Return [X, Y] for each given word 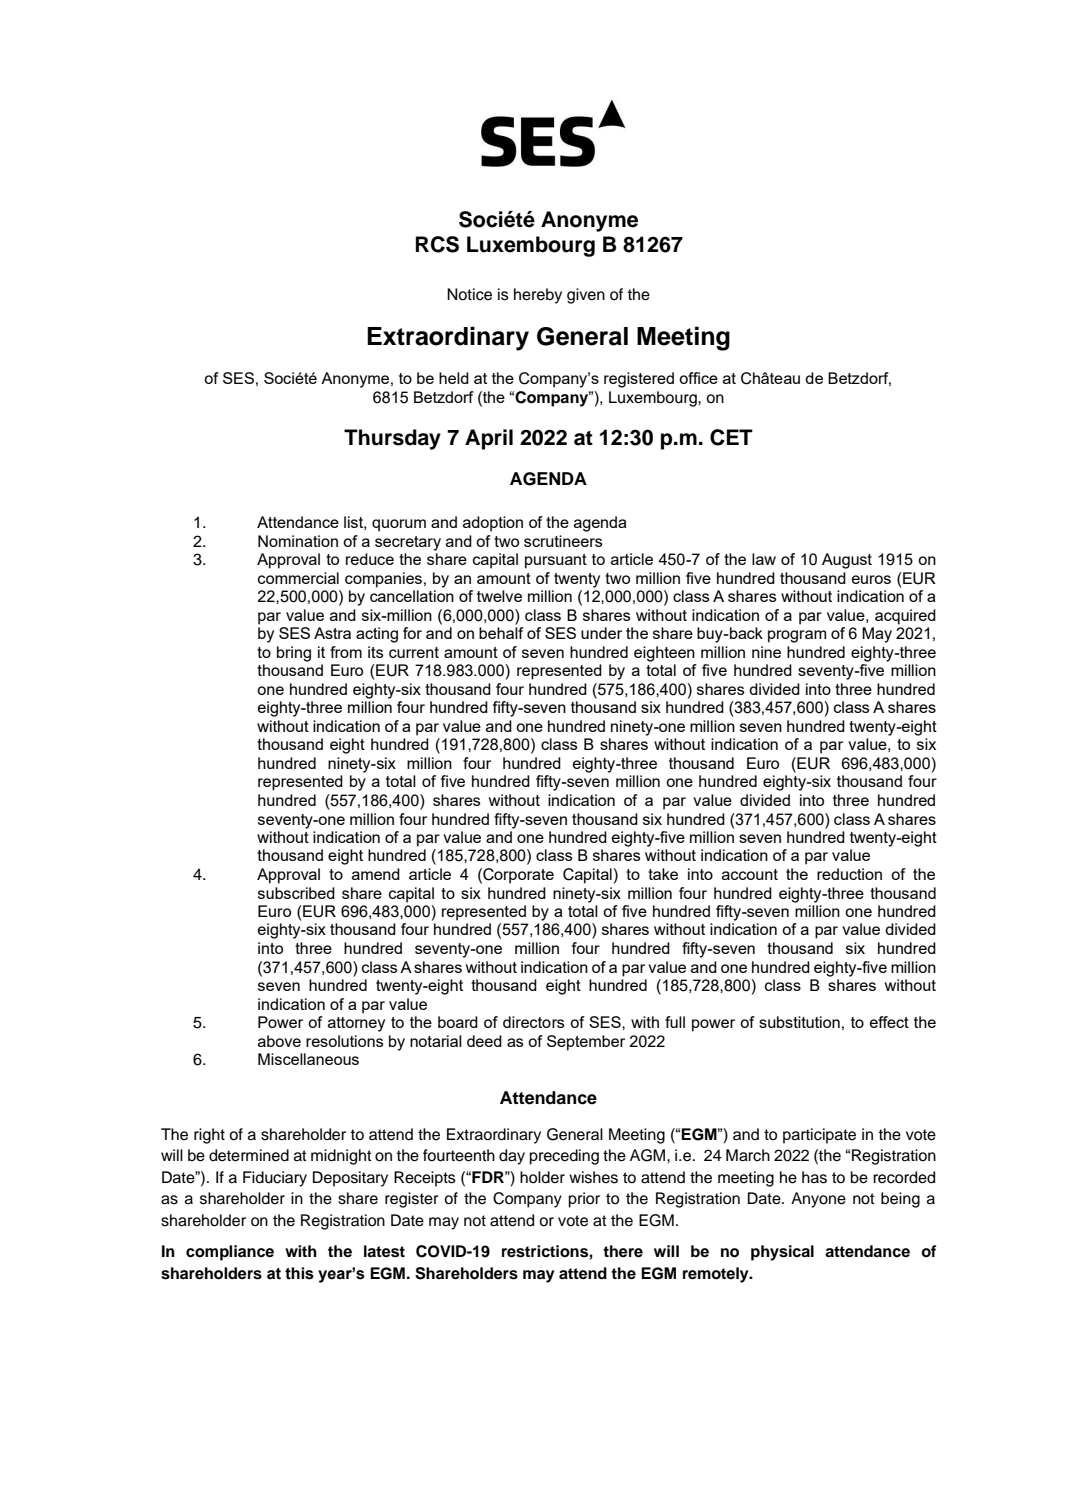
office [698, 378]
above [279, 1041]
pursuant [556, 561]
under [601, 633]
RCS [437, 244]
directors [533, 1022]
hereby [538, 296]
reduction [849, 874]
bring [294, 654]
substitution [799, 1022]
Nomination [298, 541]
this [299, 1273]
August [847, 561]
